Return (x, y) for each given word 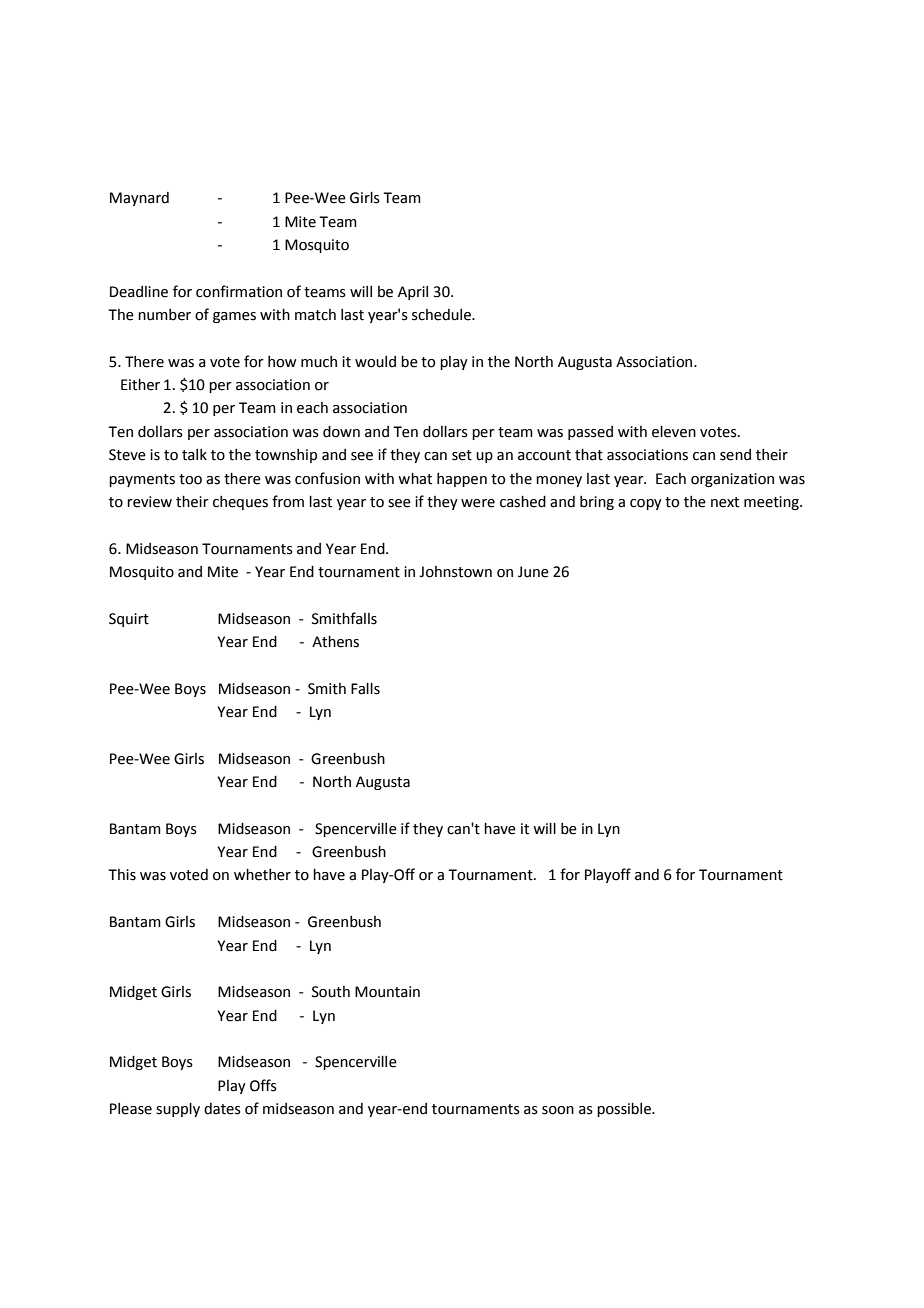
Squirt (129, 620)
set (462, 455)
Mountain (387, 992)
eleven (674, 432)
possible (625, 1110)
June (533, 572)
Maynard (139, 199)
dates (222, 1109)
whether (262, 875)
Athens (335, 642)
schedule (442, 315)
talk (194, 455)
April (413, 293)
